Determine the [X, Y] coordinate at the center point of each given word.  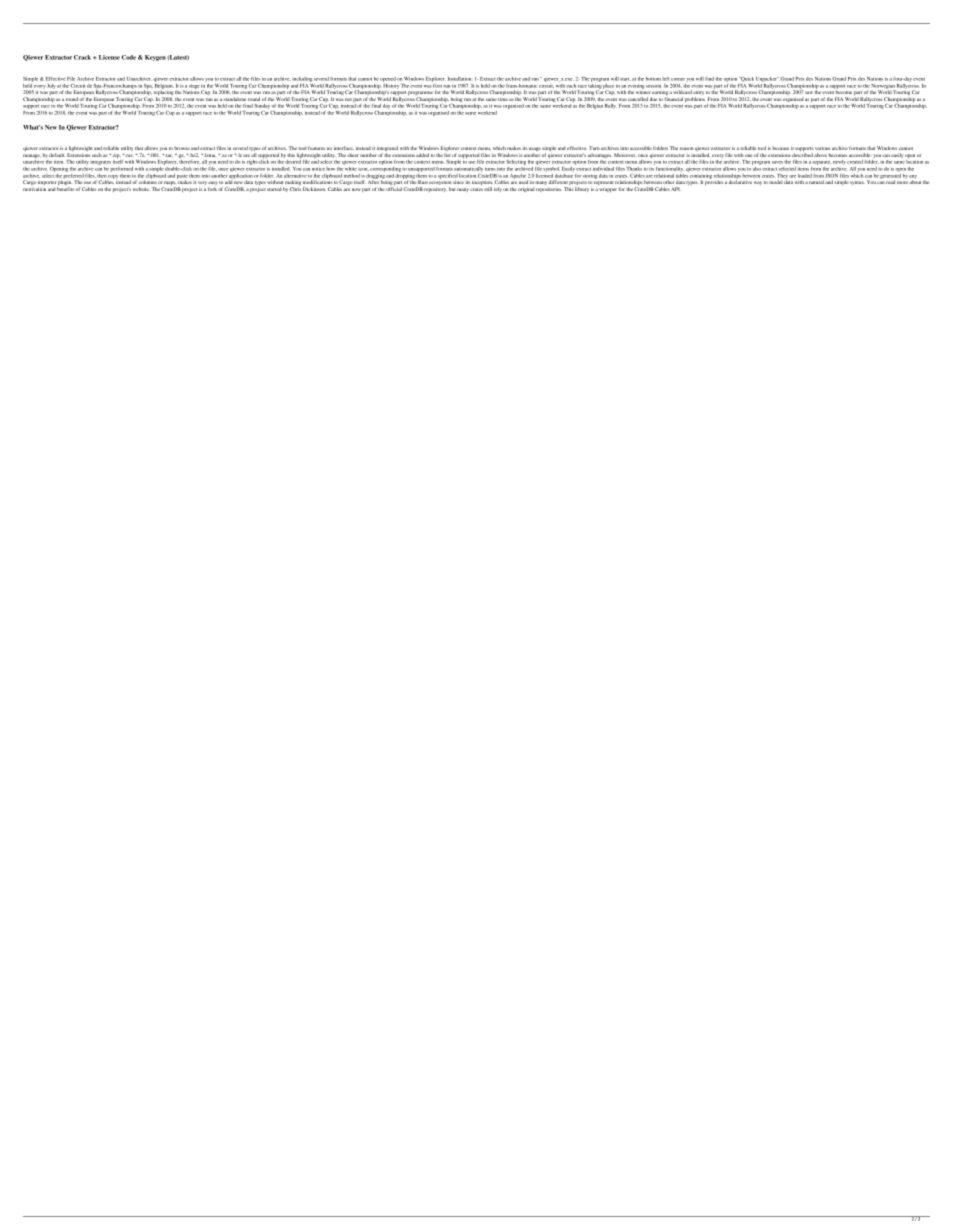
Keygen [155, 58]
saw [809, 92]
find [709, 79]
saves [777, 162]
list [447, 156]
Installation [460, 79]
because [780, 148]
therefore [190, 162]
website [141, 189]
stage [194, 87]
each [571, 86]
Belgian [595, 106]
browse [182, 148]
